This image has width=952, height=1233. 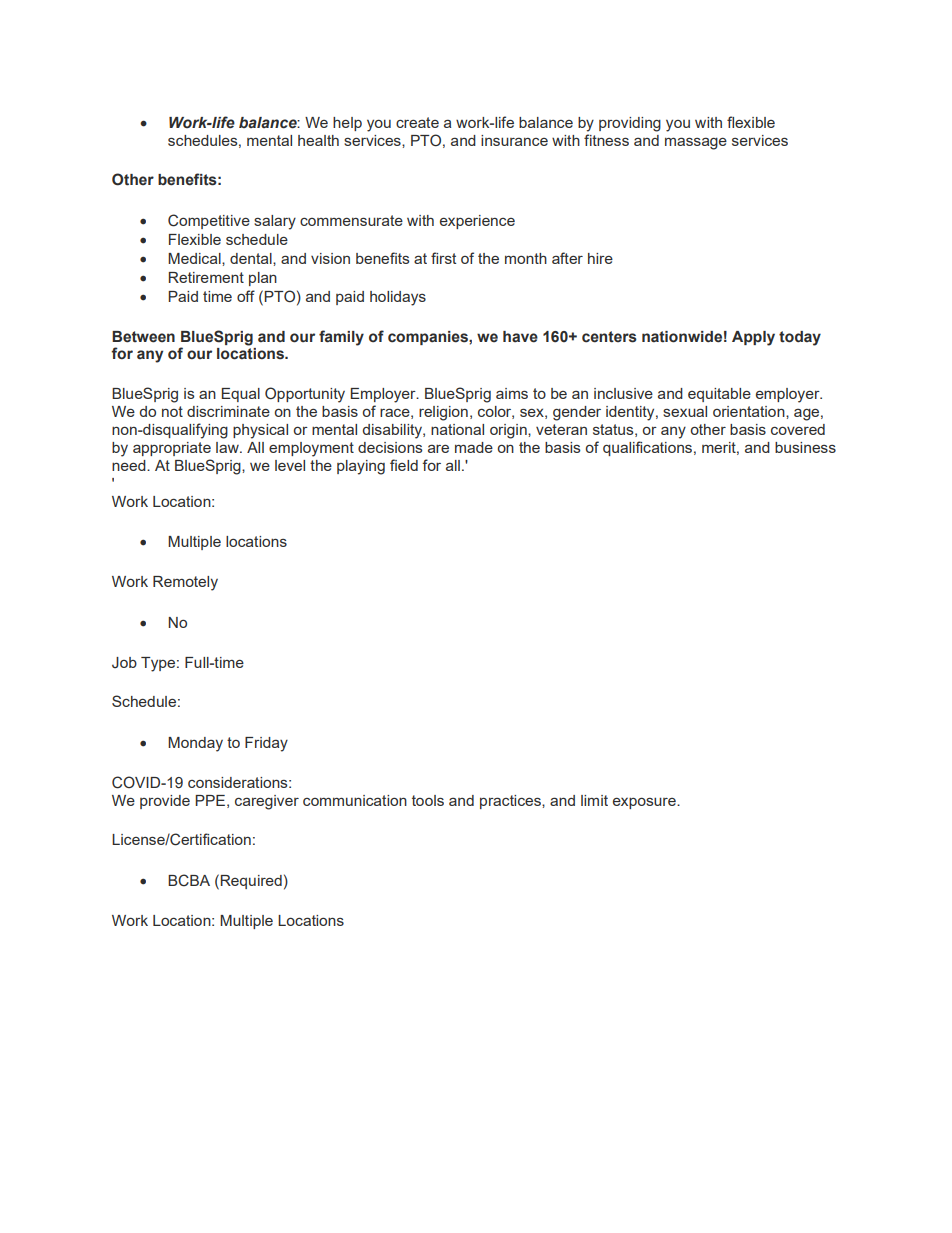 I want to click on exposure, so click(x=645, y=803).
